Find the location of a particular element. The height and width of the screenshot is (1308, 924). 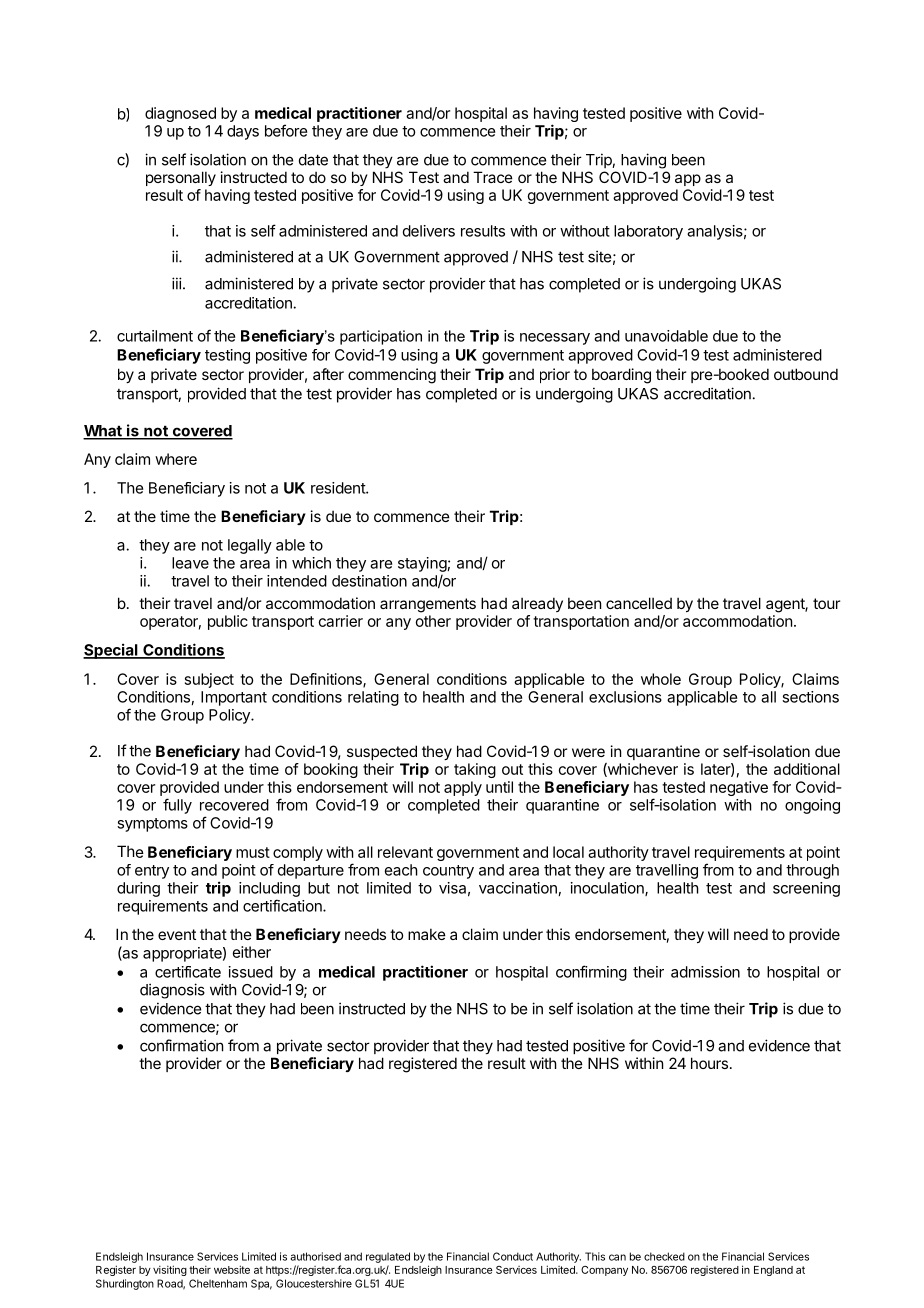

Trace is located at coordinates (493, 177).
